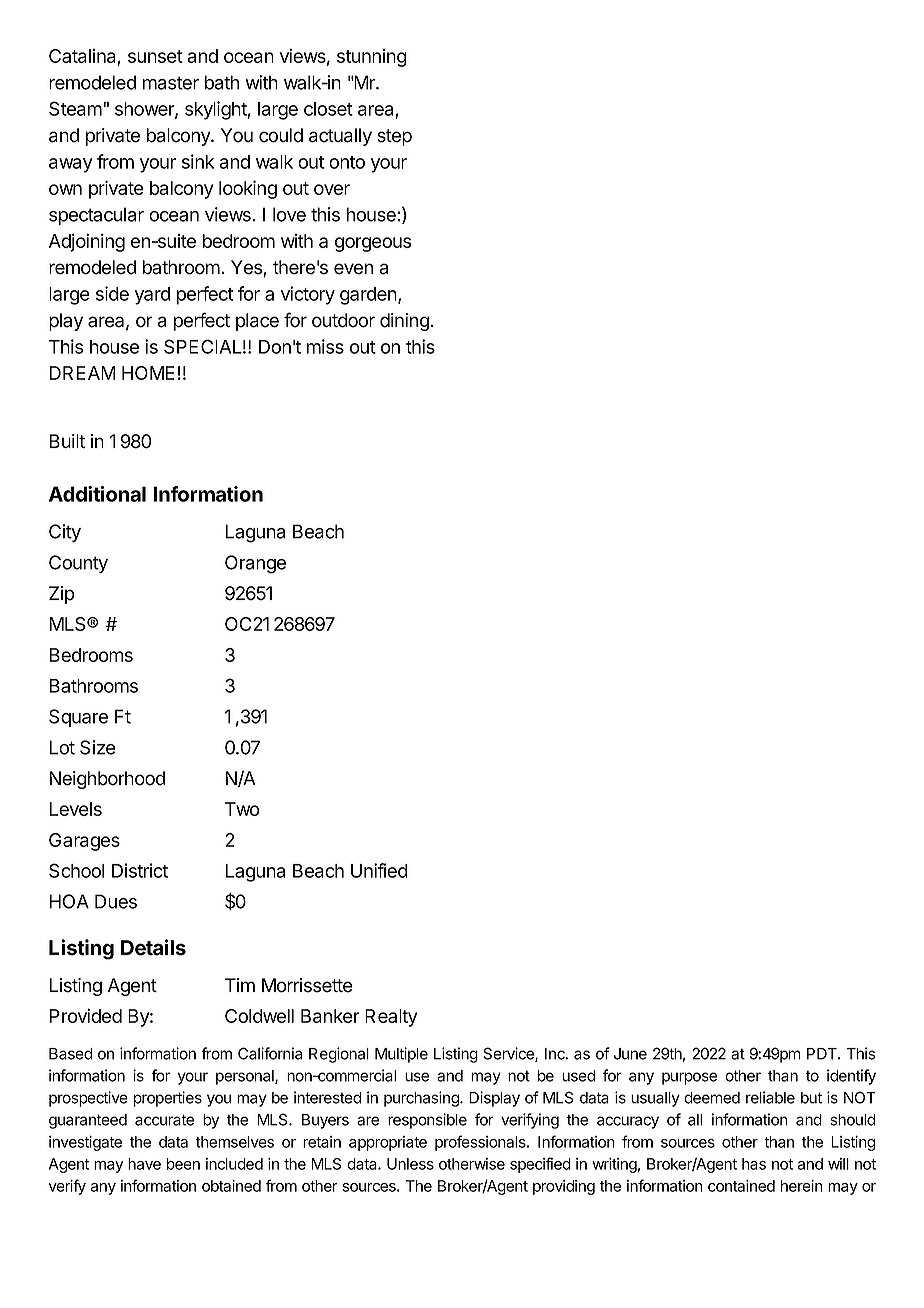  I want to click on stunning, so click(372, 58).
